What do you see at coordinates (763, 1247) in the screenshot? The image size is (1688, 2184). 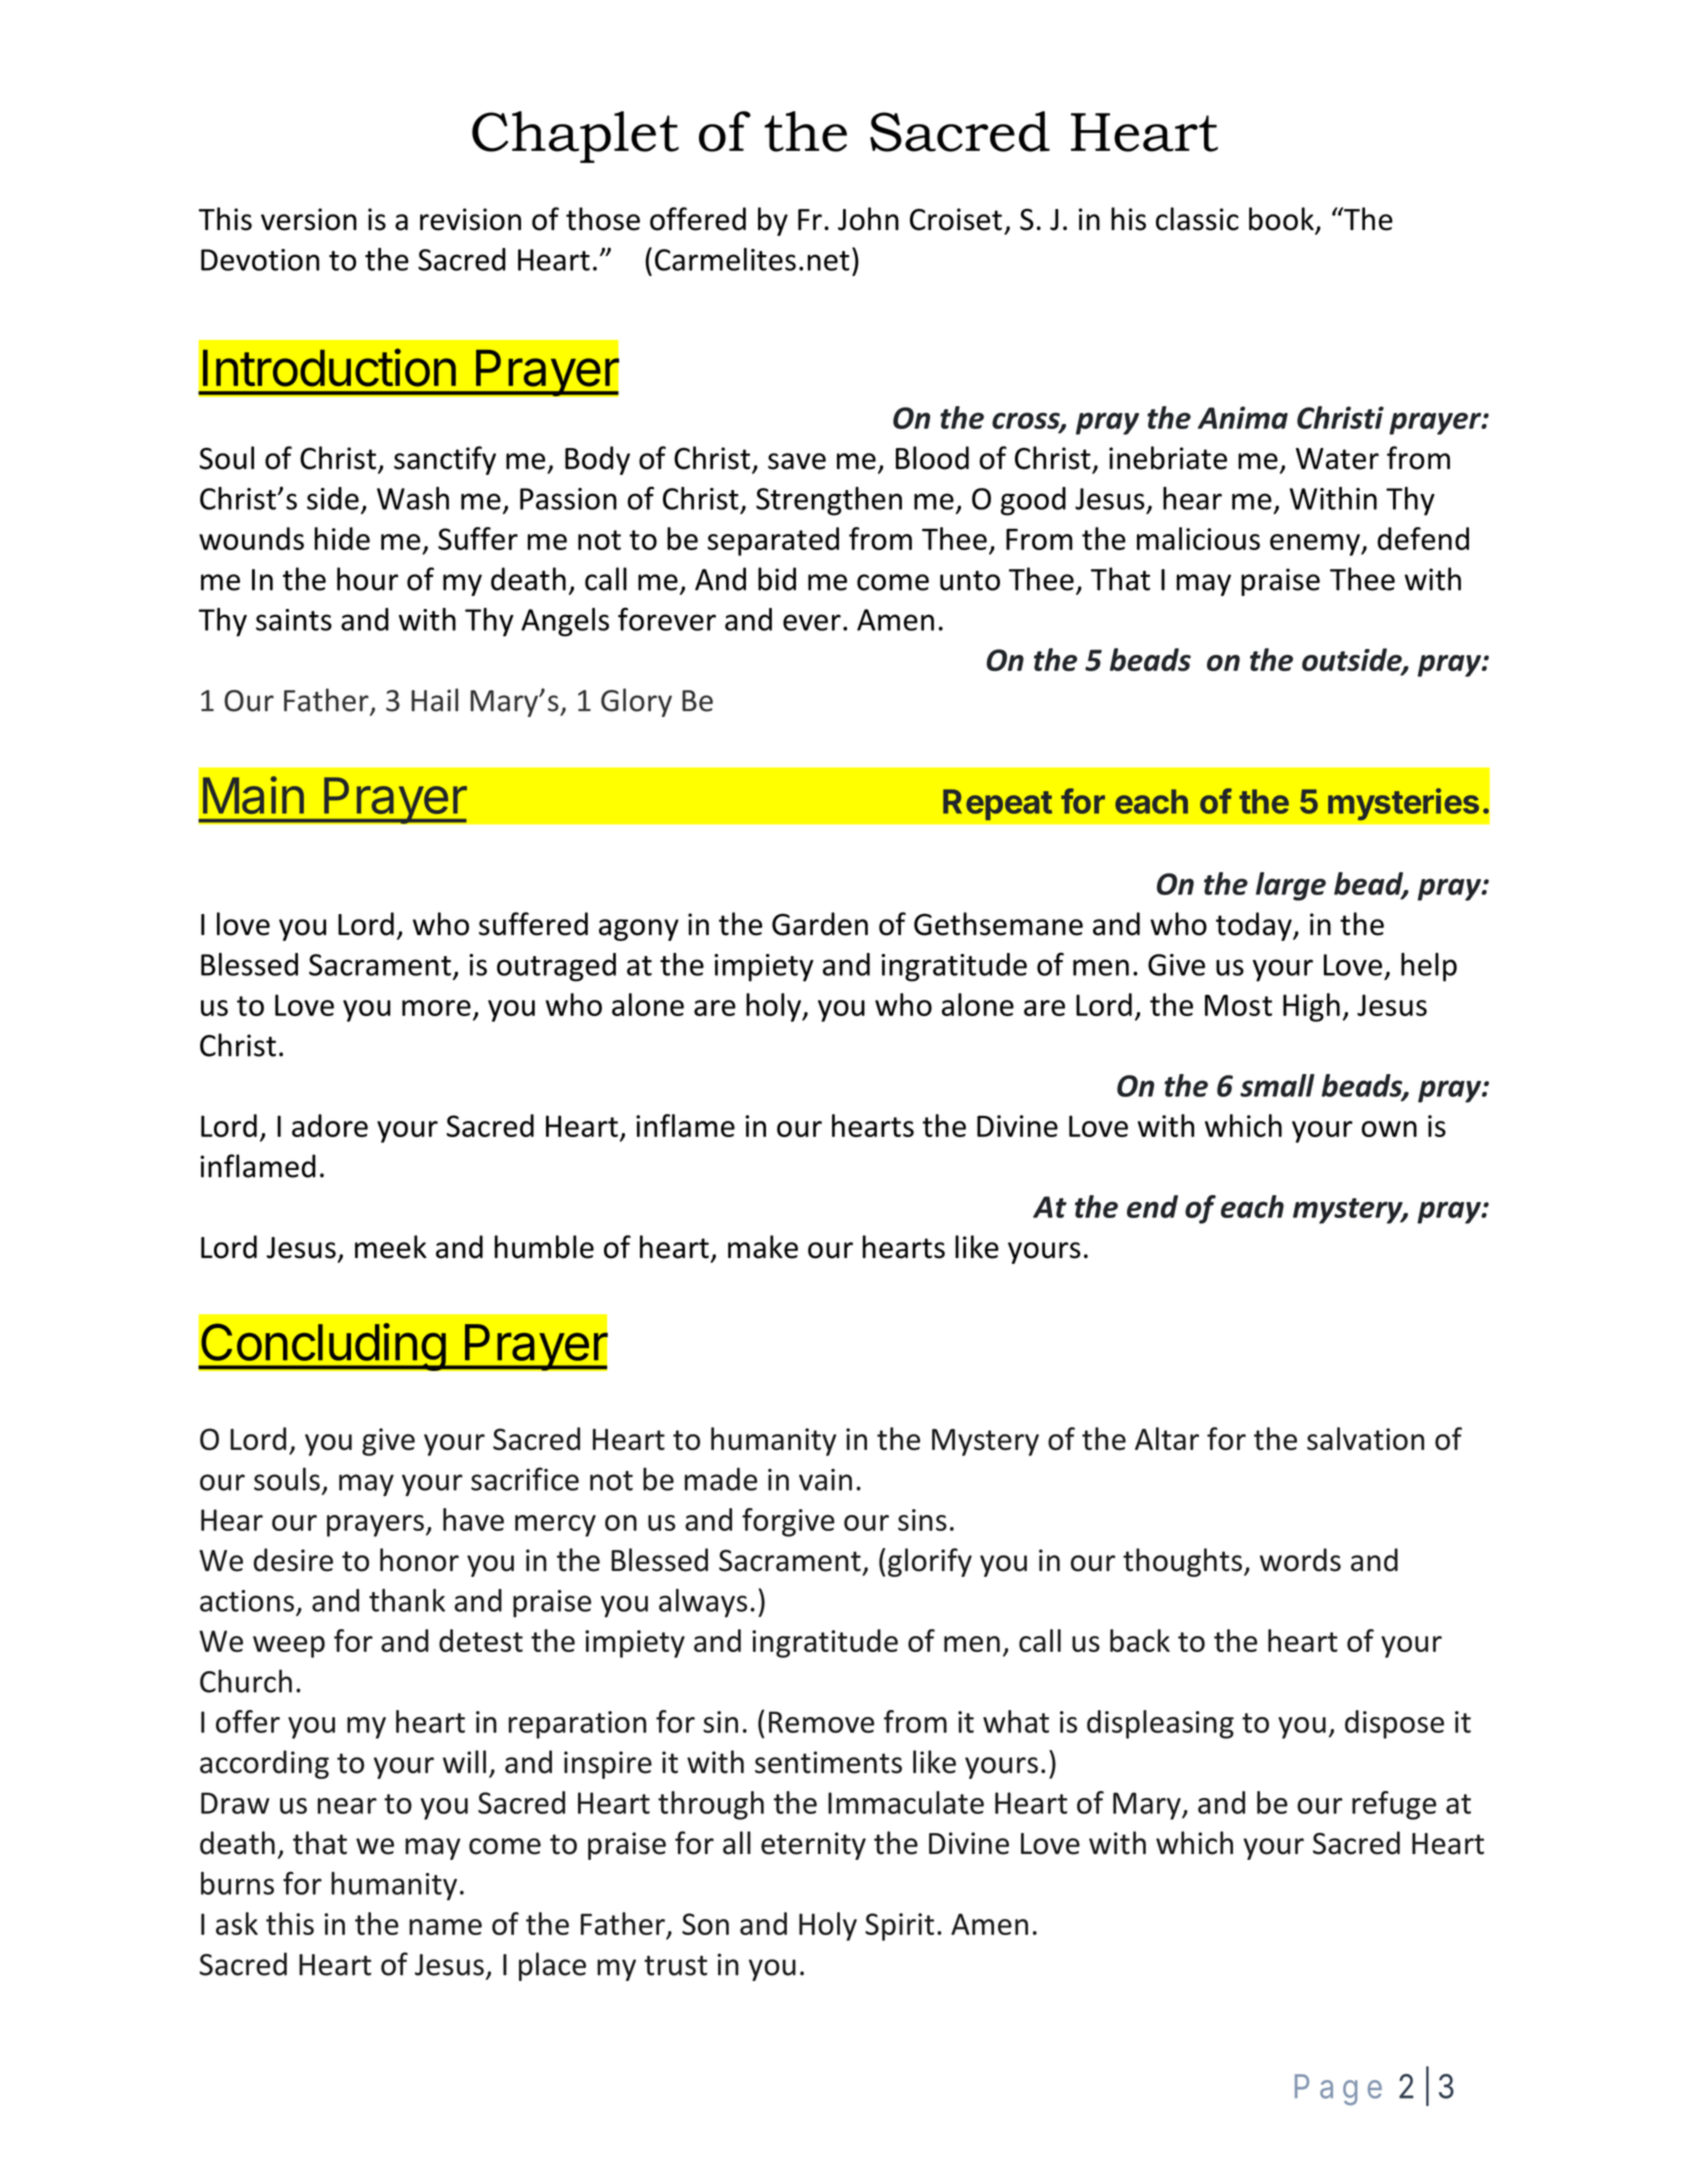 I see `make` at bounding box center [763, 1247].
